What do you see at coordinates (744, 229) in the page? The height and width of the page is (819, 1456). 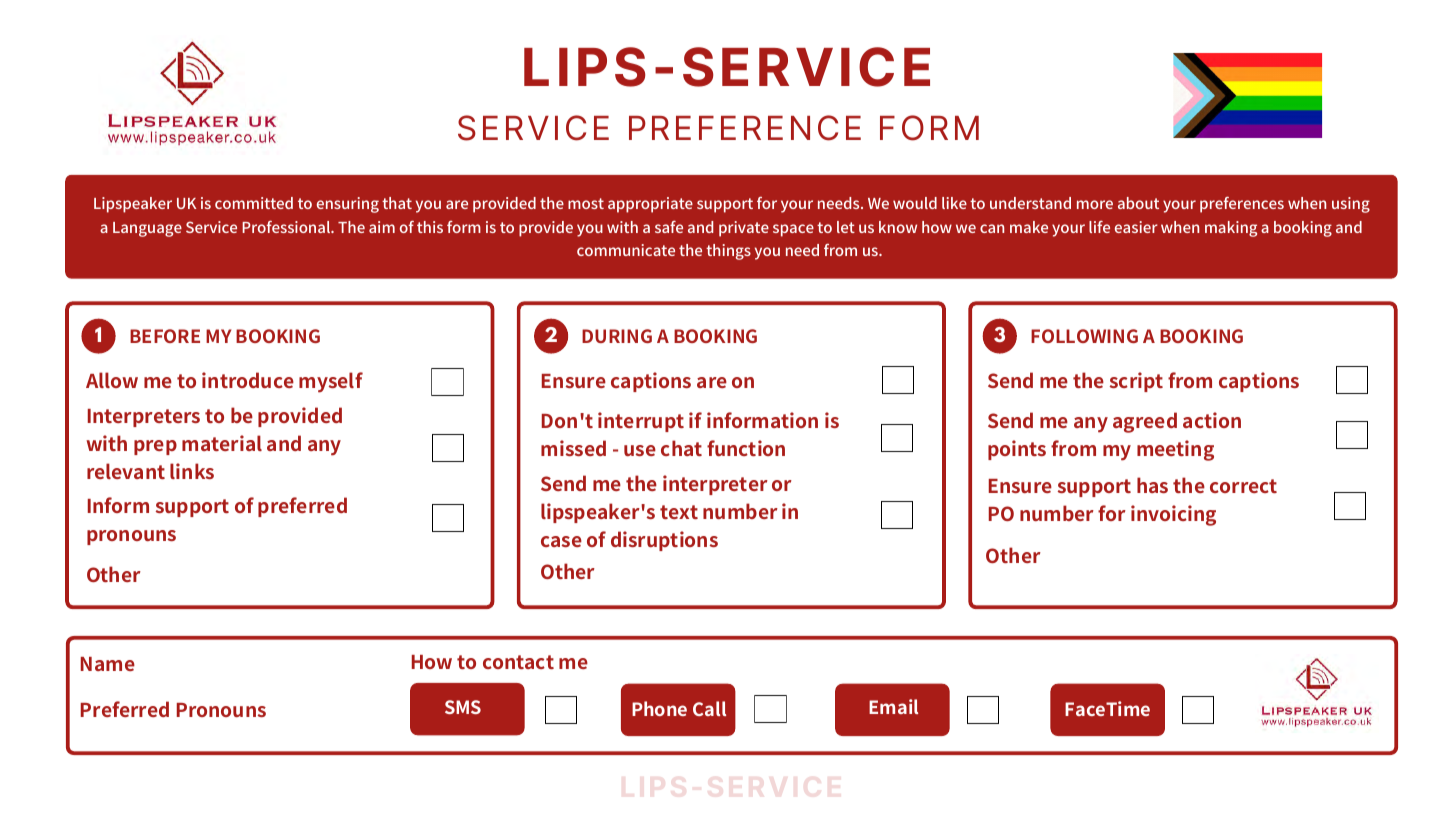 I see `private` at bounding box center [744, 229].
